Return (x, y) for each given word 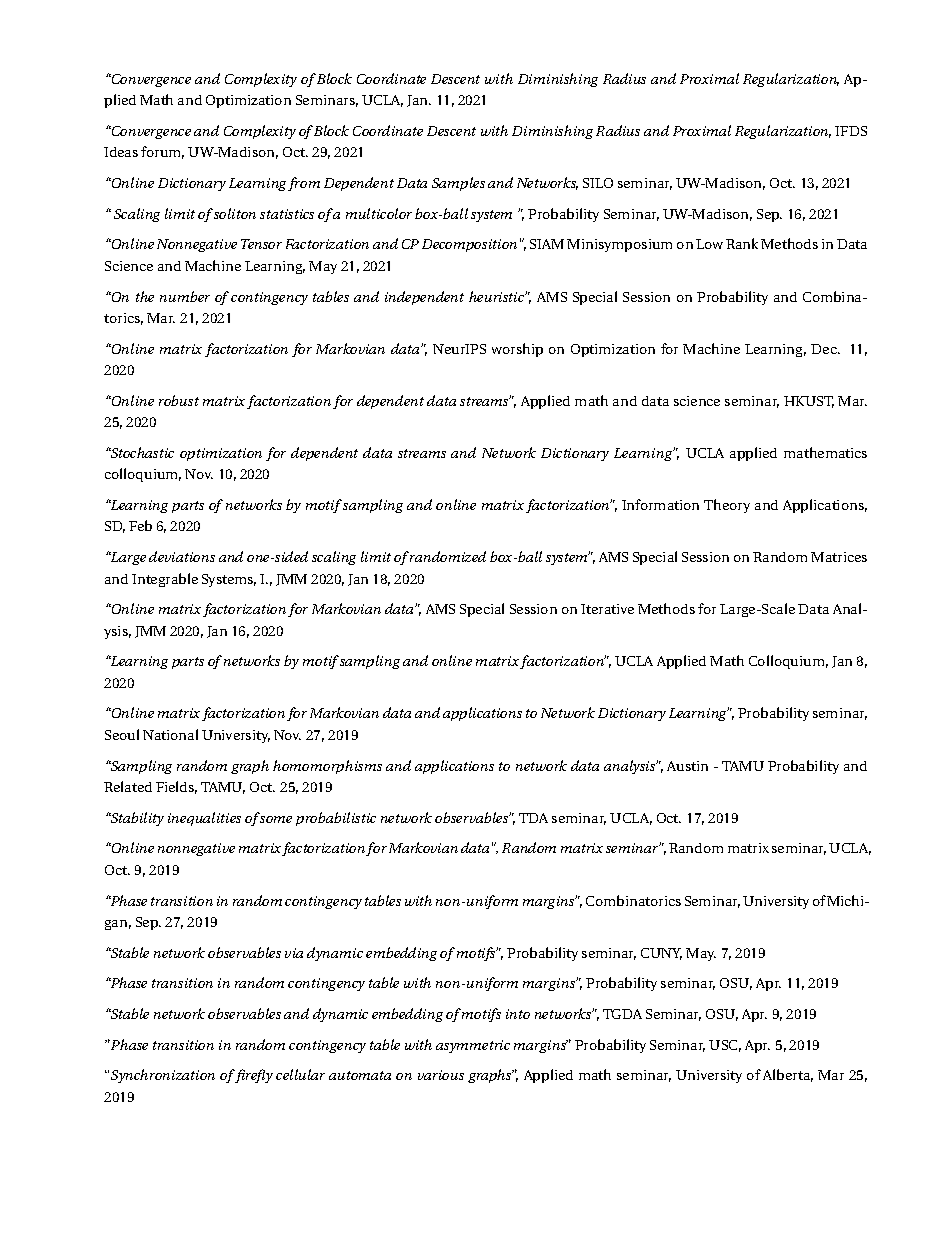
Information (660, 504)
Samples (458, 184)
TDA (533, 818)
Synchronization (163, 1076)
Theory (727, 506)
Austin (687, 766)
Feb (140, 525)
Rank (742, 243)
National (170, 734)
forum (162, 152)
